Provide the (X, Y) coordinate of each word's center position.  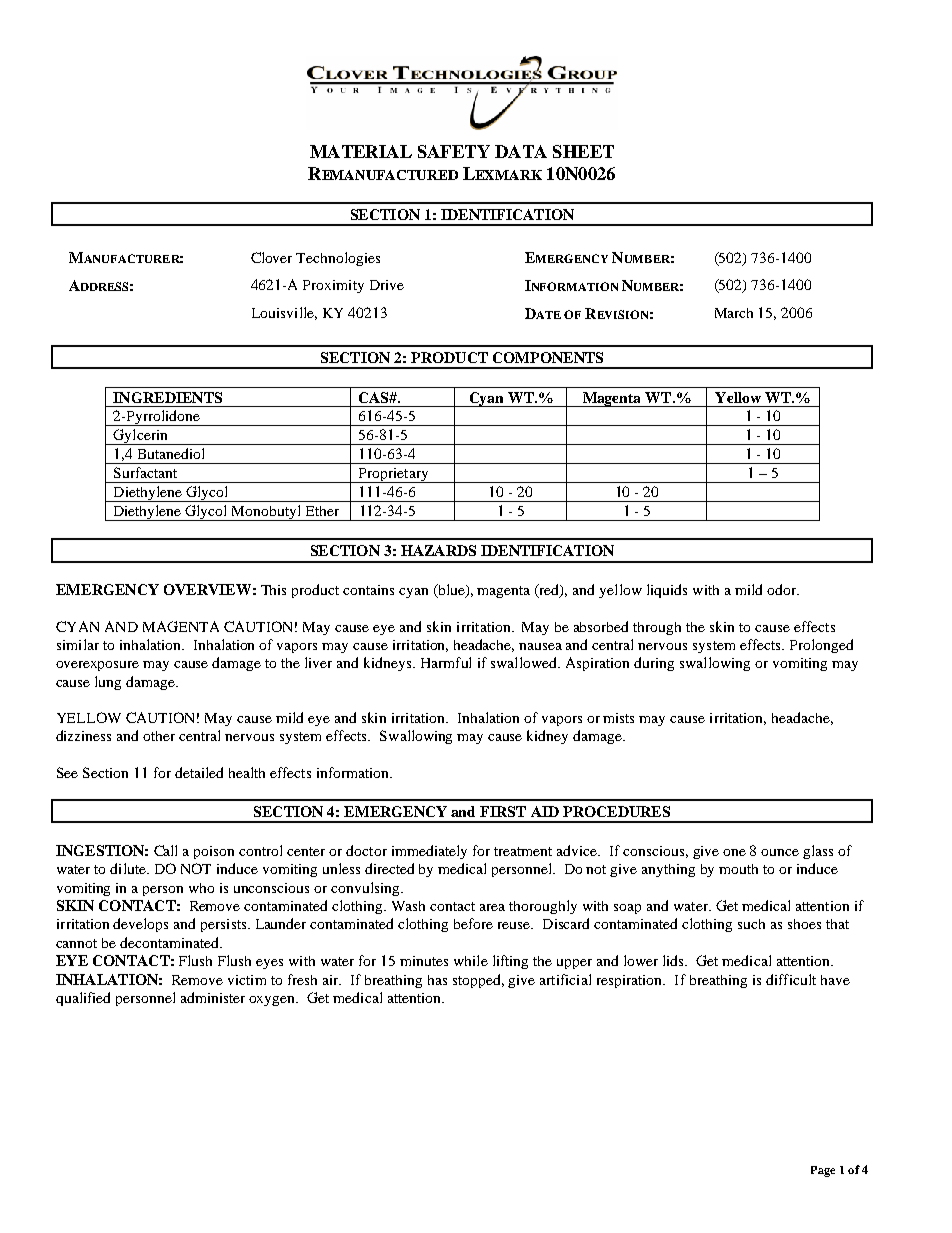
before (473, 923)
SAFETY (454, 151)
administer (213, 997)
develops (140, 925)
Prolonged (821, 646)
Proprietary (393, 475)
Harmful (446, 662)
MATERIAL (361, 151)
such (751, 924)
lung (108, 683)
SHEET (583, 151)
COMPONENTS (548, 357)
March (734, 313)
